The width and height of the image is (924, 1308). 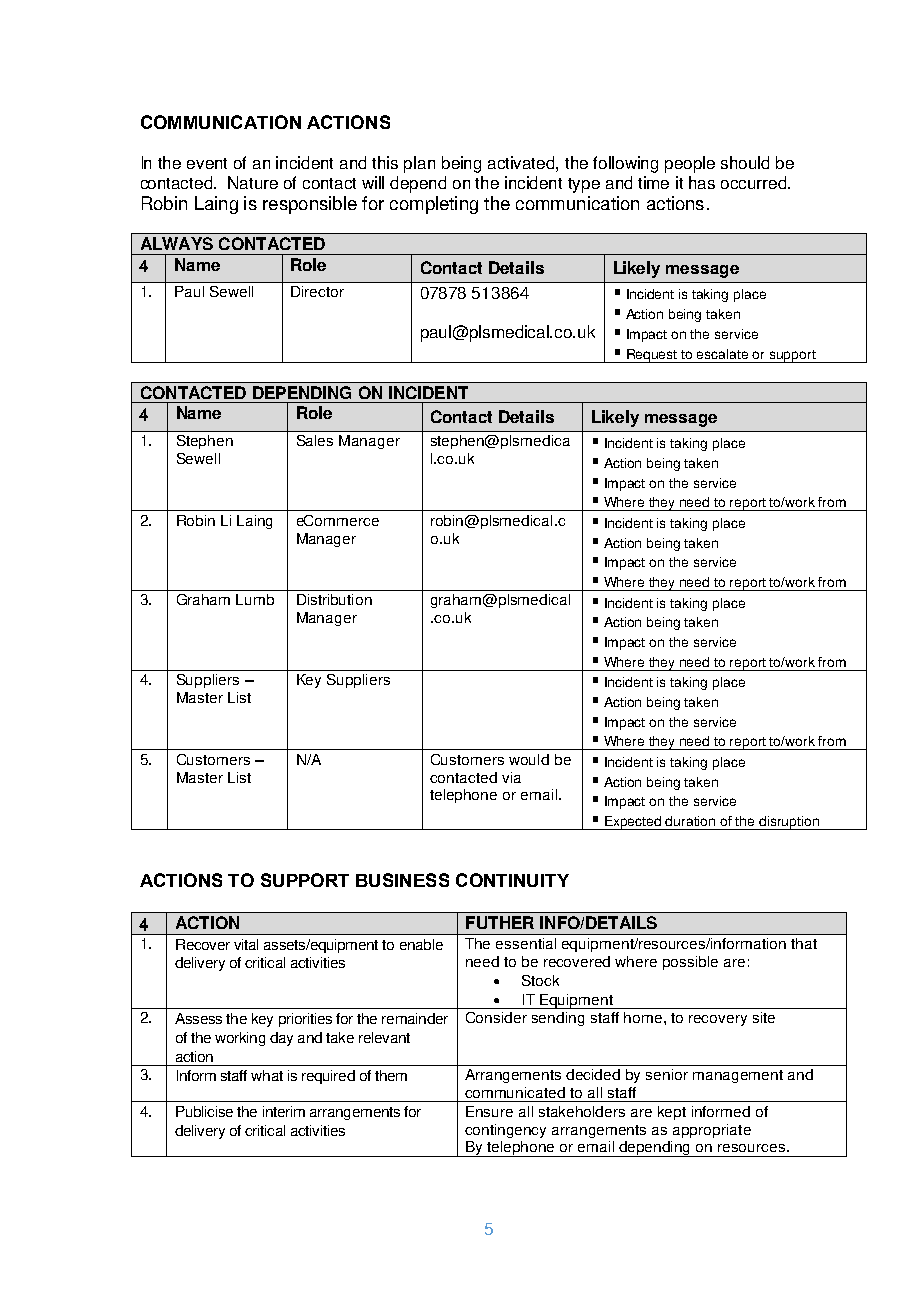 What do you see at coordinates (489, 1111) in the image?
I see `Ensure` at bounding box center [489, 1111].
